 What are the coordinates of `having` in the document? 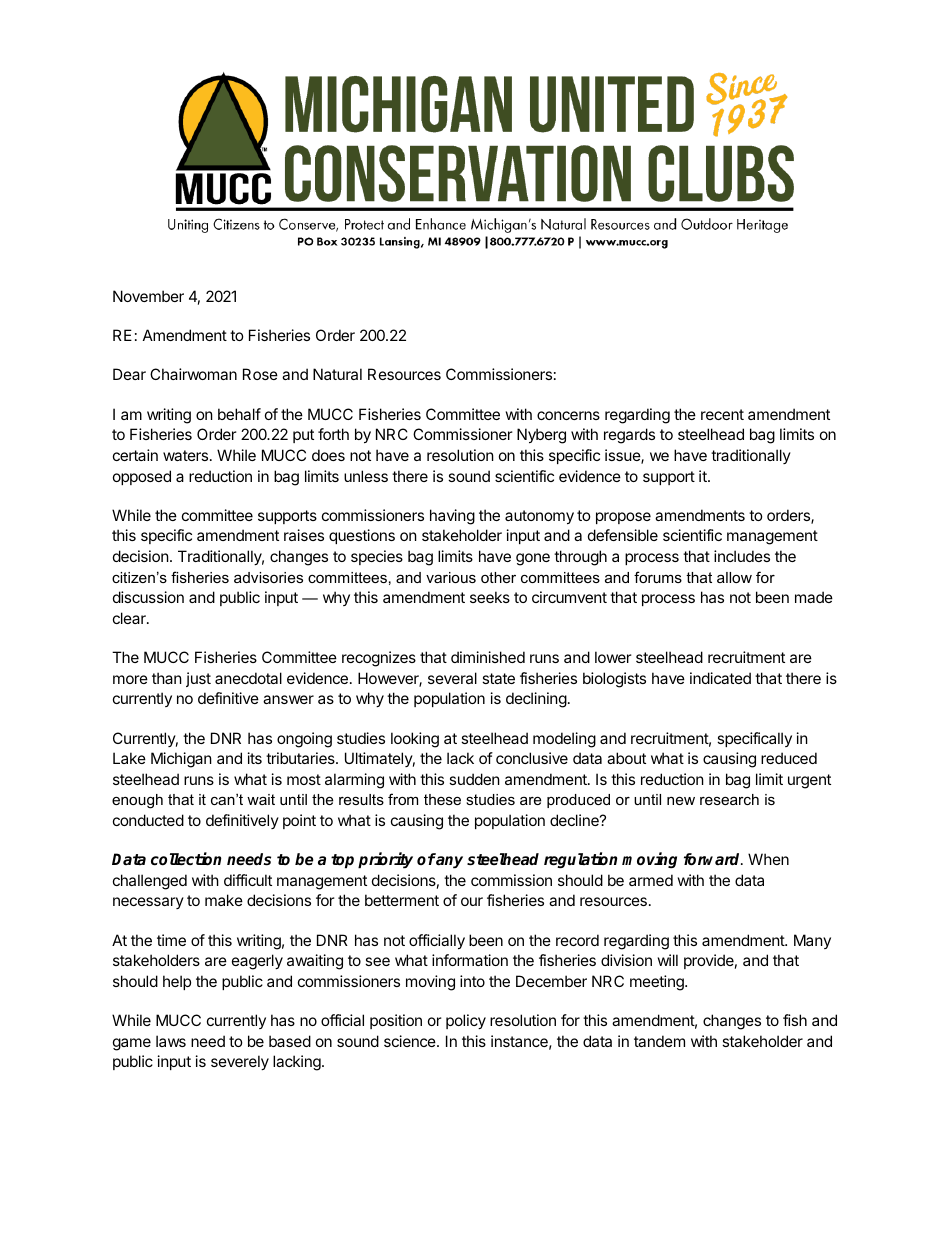 It's located at (452, 517).
